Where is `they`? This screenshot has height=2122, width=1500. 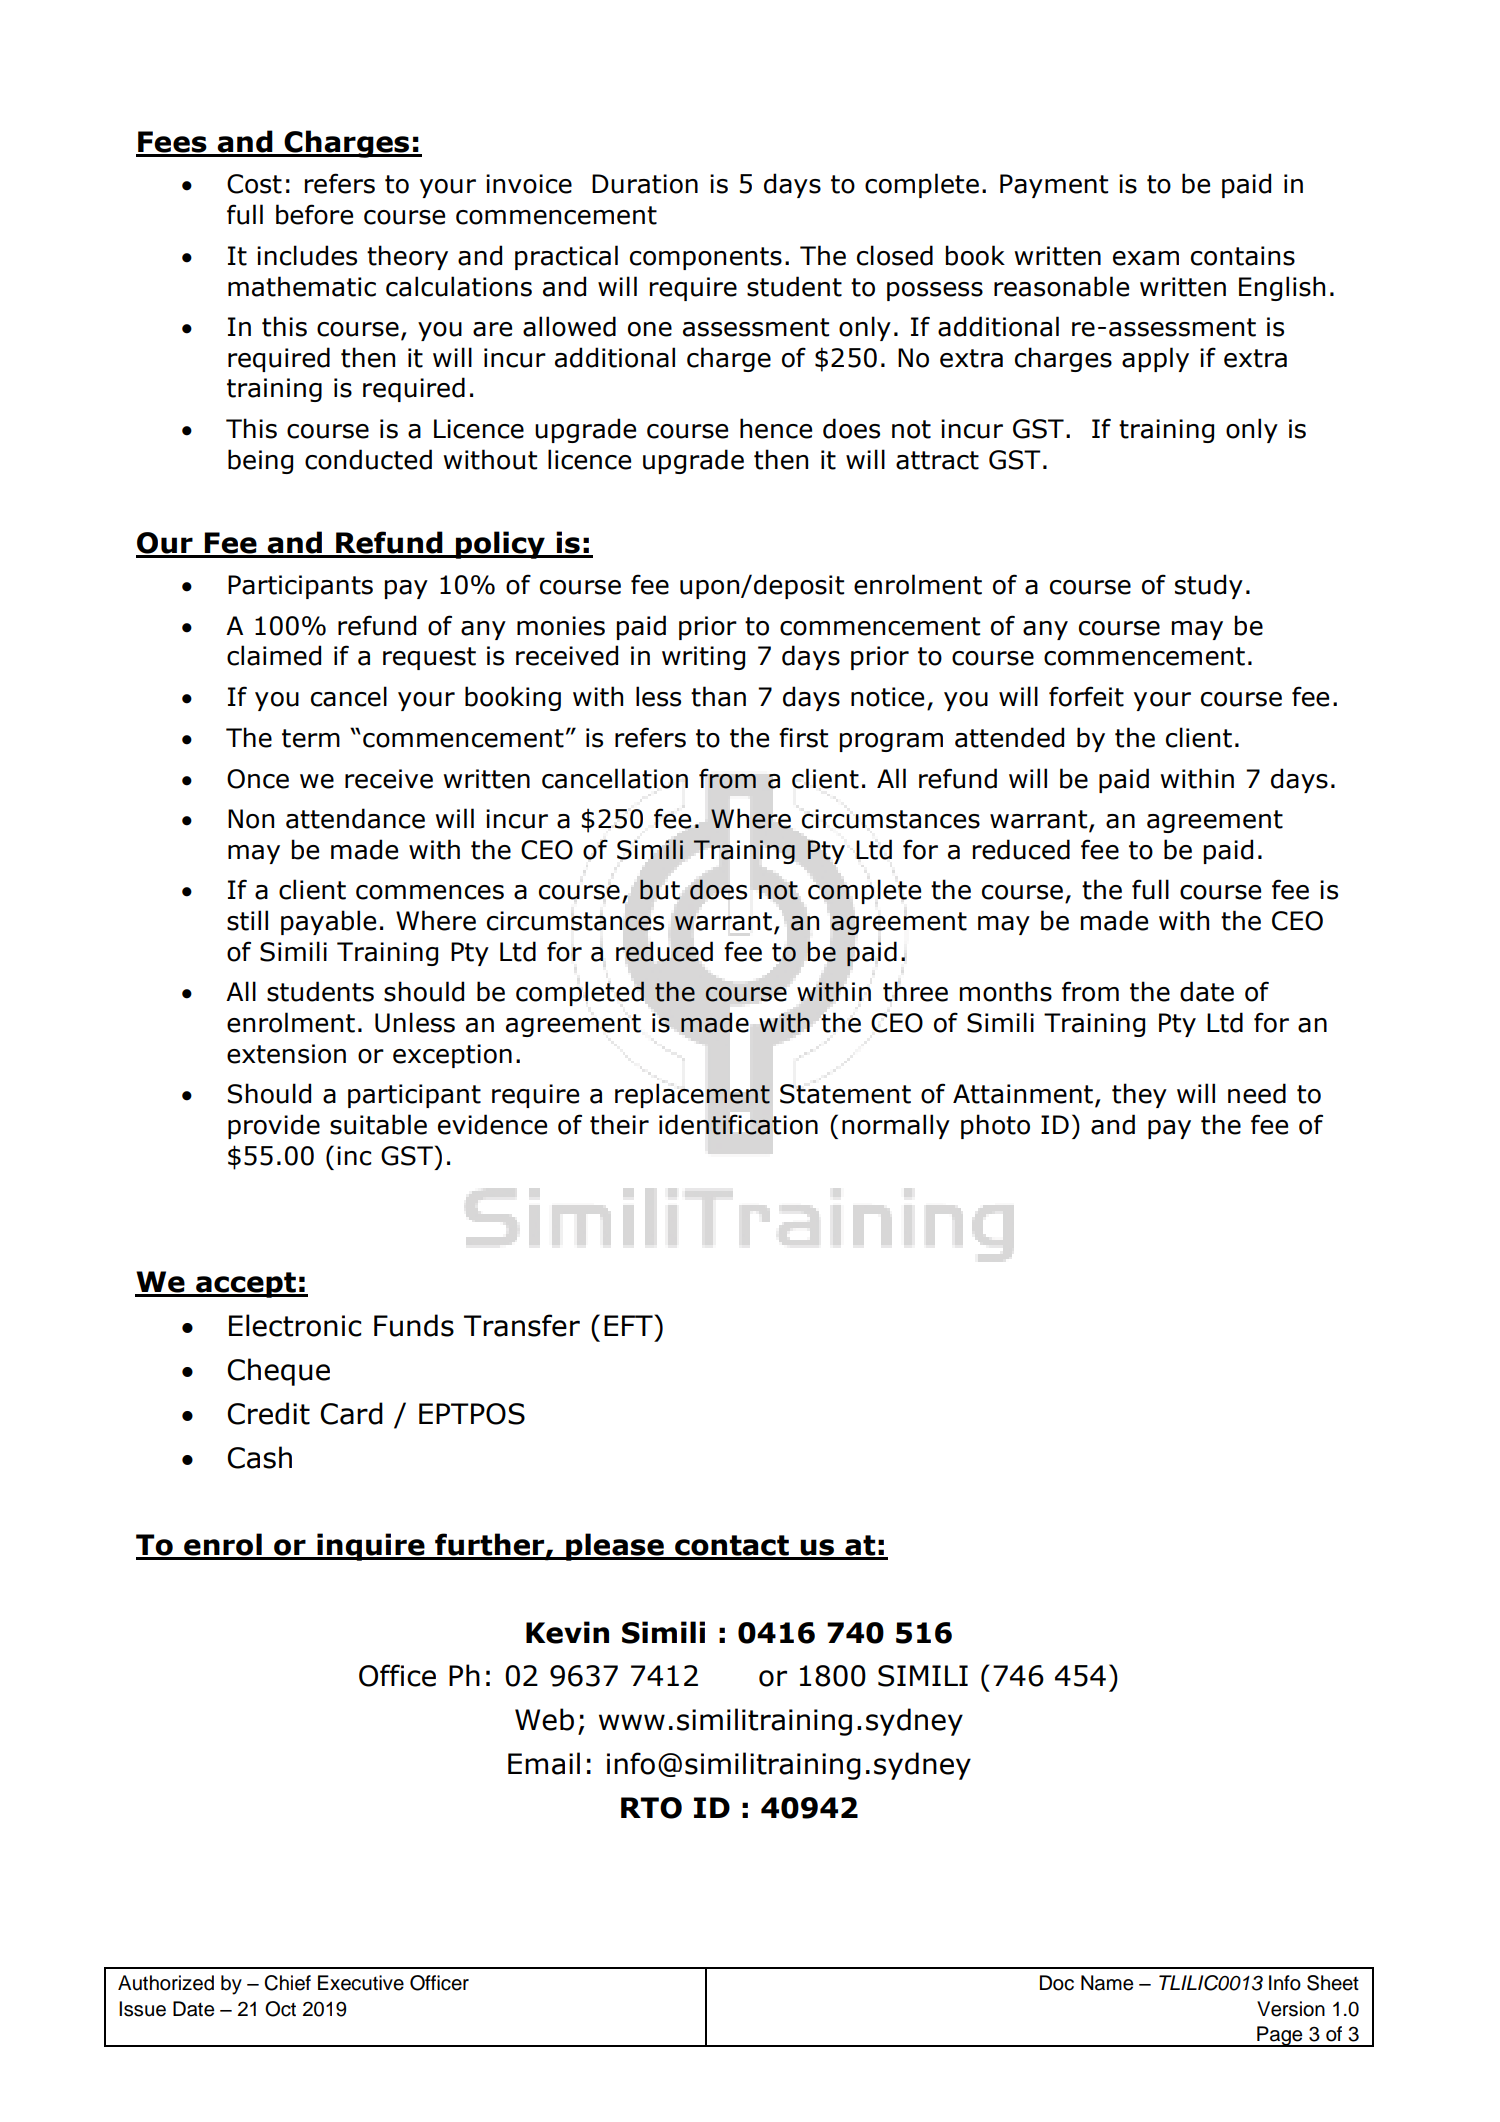 they is located at coordinates (1139, 1095).
